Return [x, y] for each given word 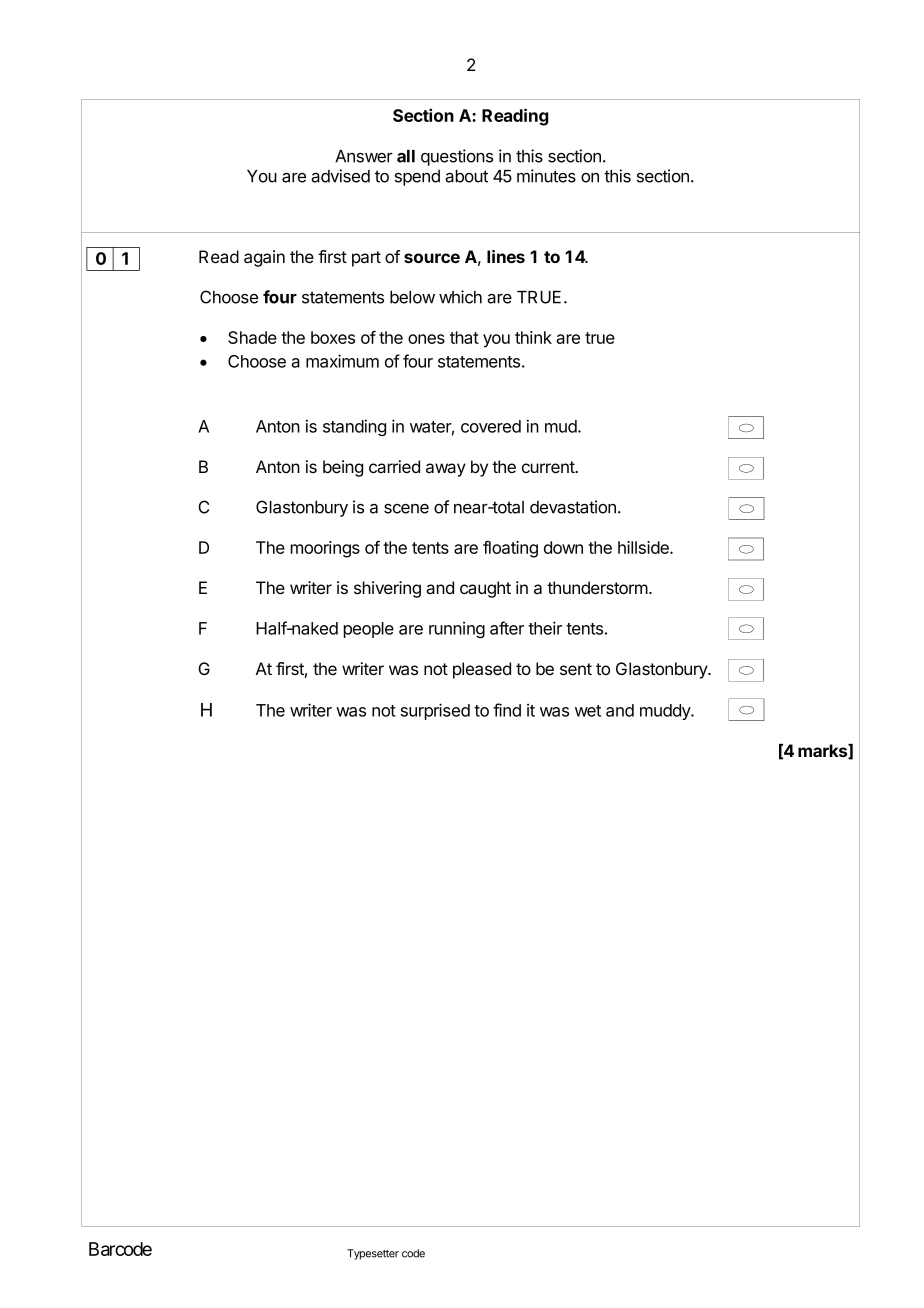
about [466, 176]
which [460, 297]
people [369, 630]
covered [491, 426]
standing [354, 427]
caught [485, 589]
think [533, 337]
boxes [333, 337]
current [549, 467]
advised [340, 176]
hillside [644, 547]
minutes [546, 176]
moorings [325, 549]
